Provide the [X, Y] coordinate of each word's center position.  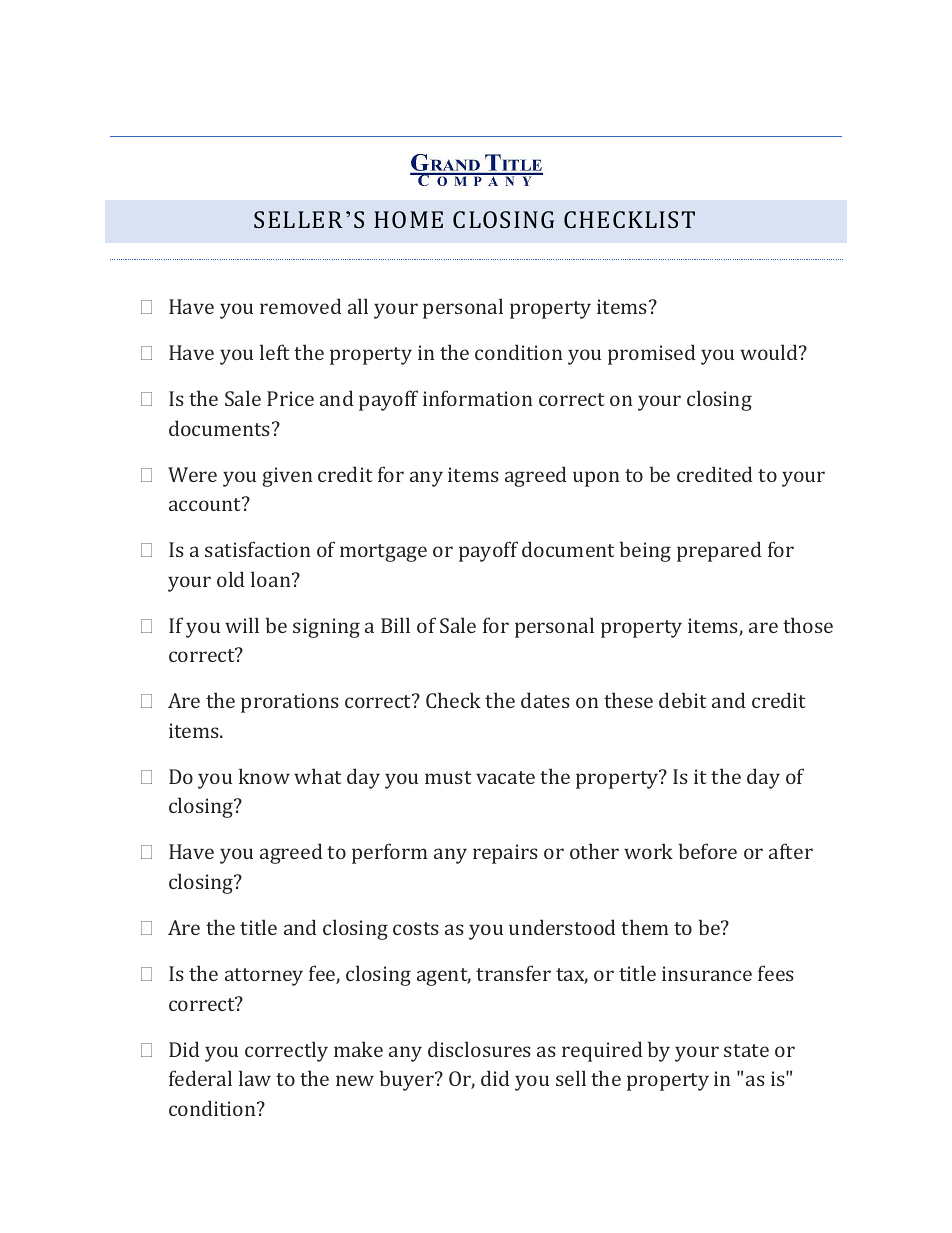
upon [596, 479]
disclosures [479, 1049]
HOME [408, 219]
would [770, 352]
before [708, 851]
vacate [505, 777]
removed [301, 306]
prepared [719, 551]
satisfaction [258, 549]
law [255, 1078]
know [264, 776]
